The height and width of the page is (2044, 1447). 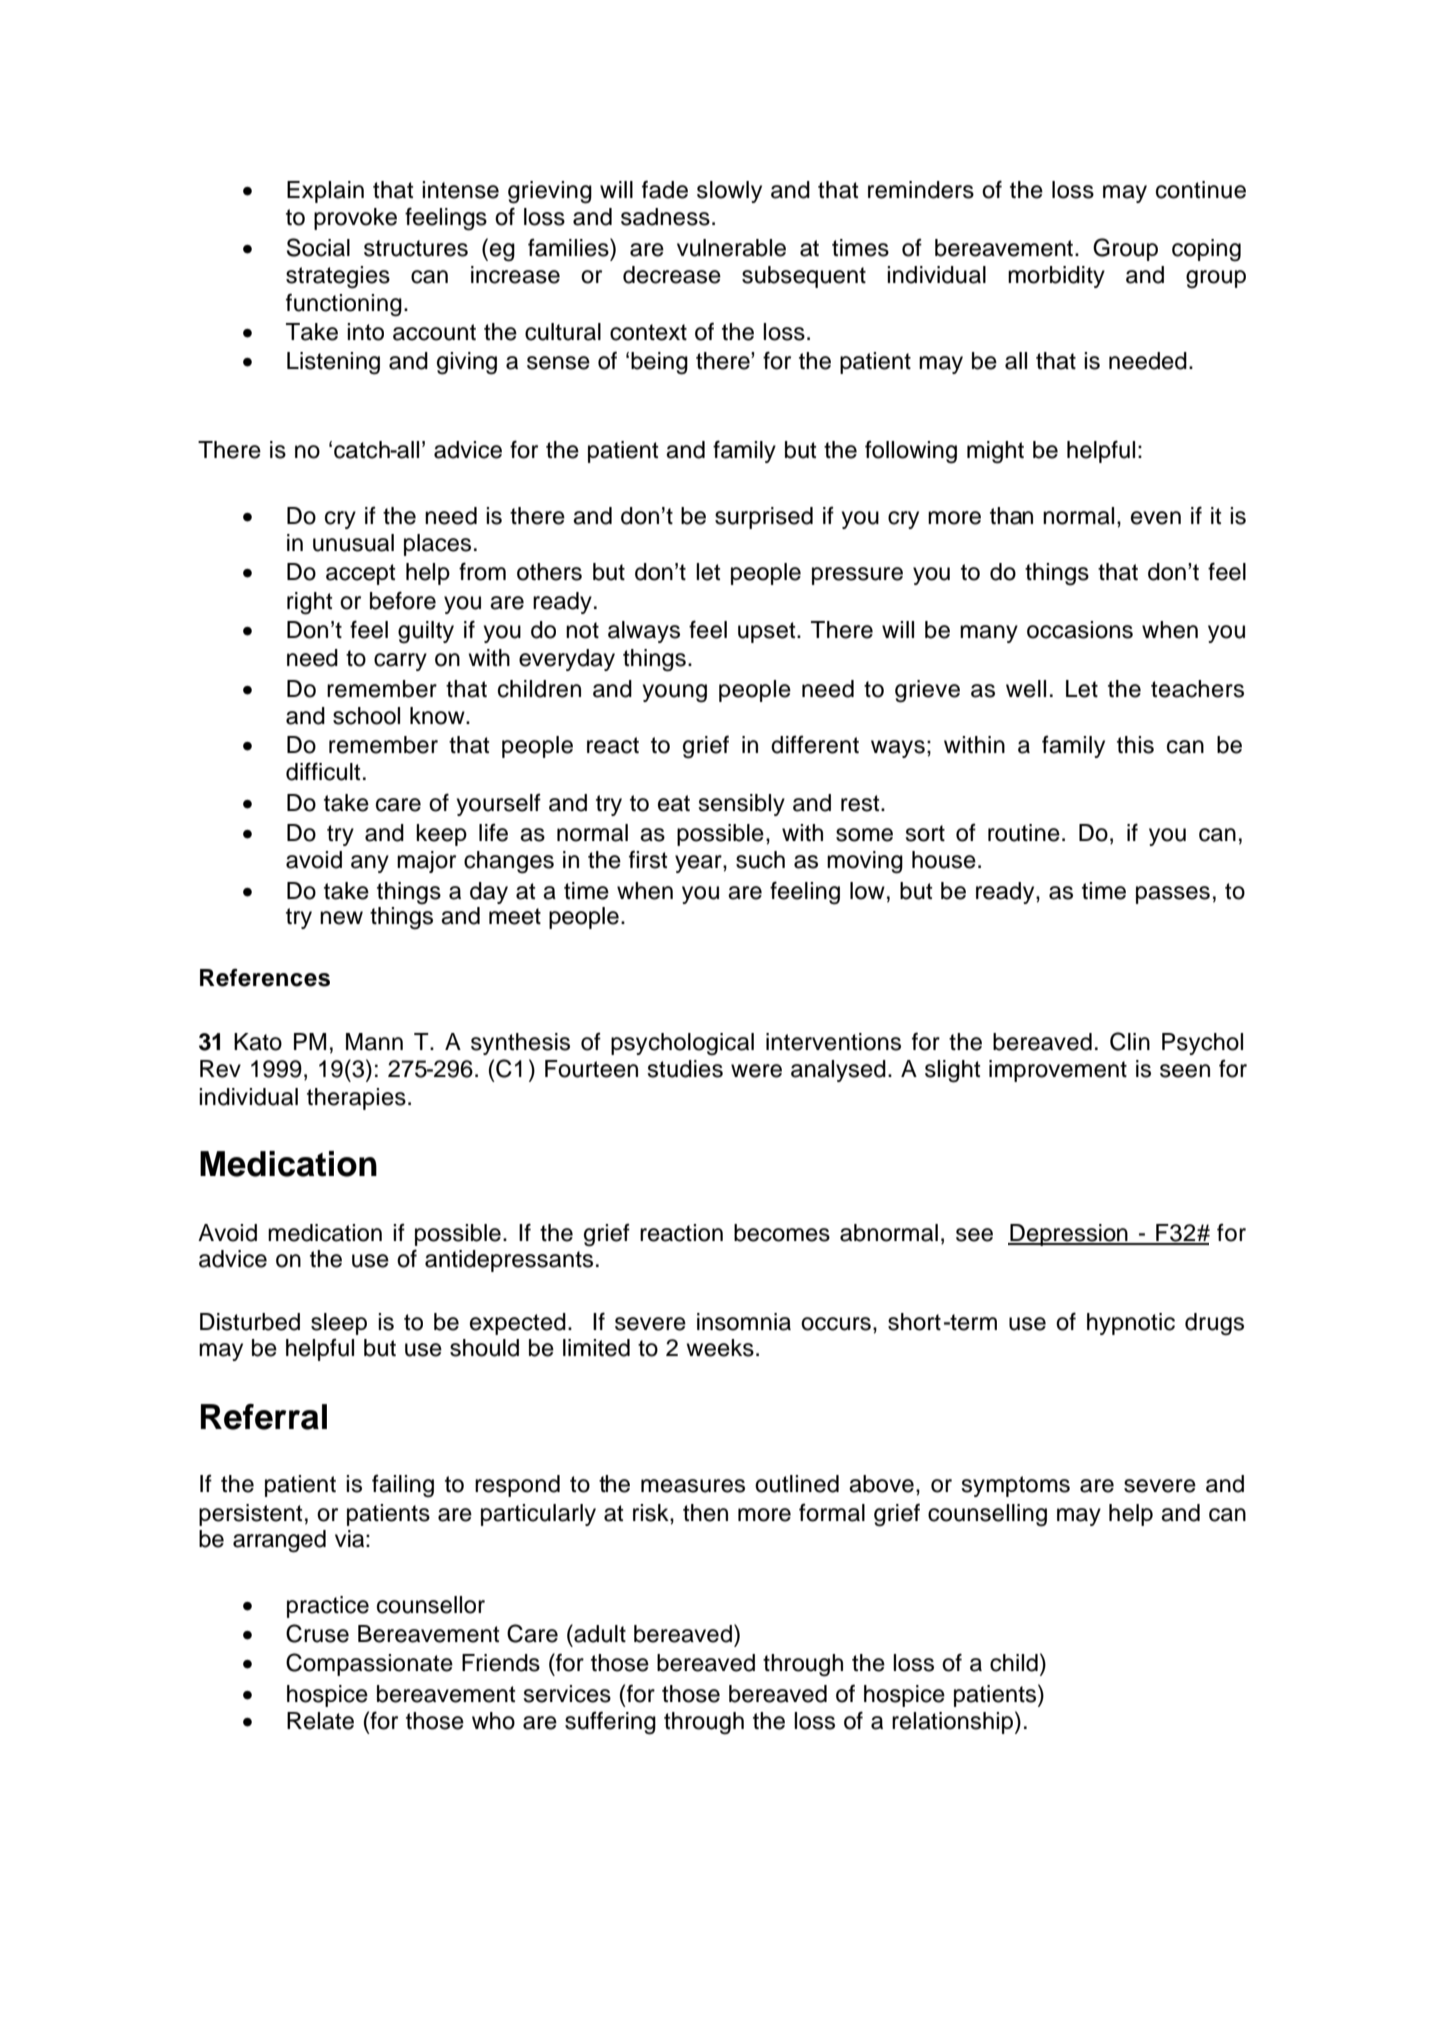 What do you see at coordinates (744, 1322) in the page?
I see `insomnia` at bounding box center [744, 1322].
